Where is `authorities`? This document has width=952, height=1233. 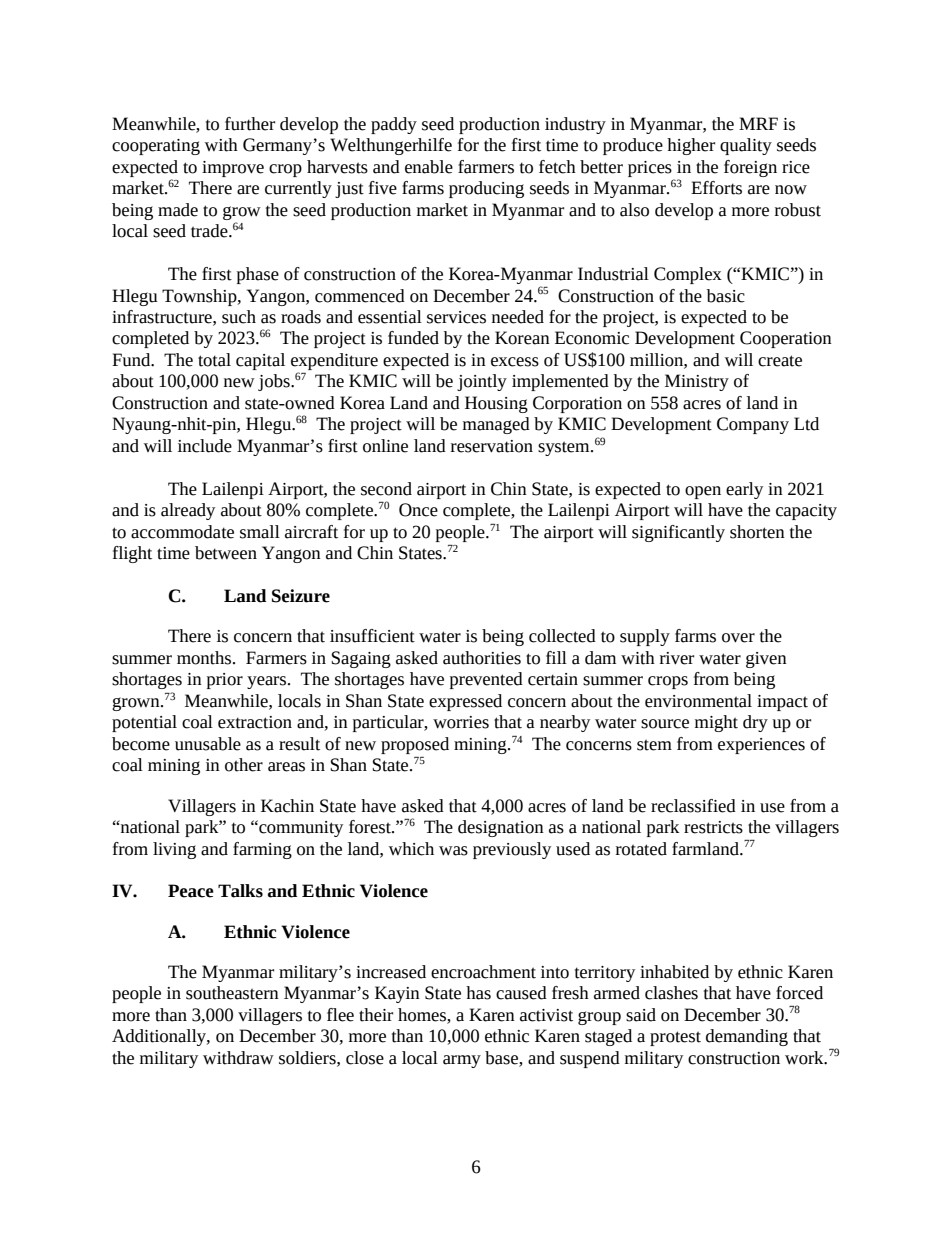 authorities is located at coordinates (482, 658).
